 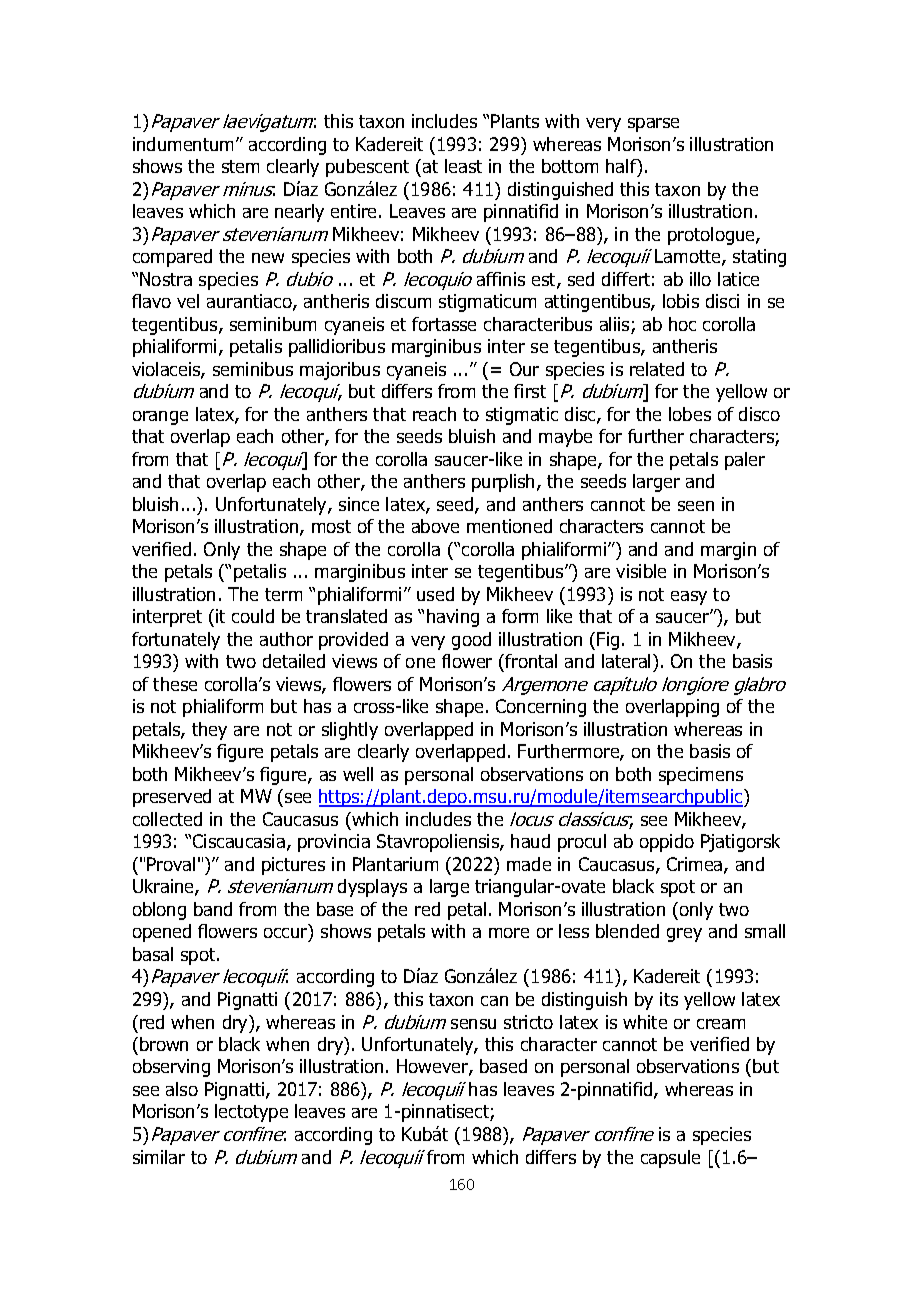 I want to click on grey, so click(x=684, y=935).
